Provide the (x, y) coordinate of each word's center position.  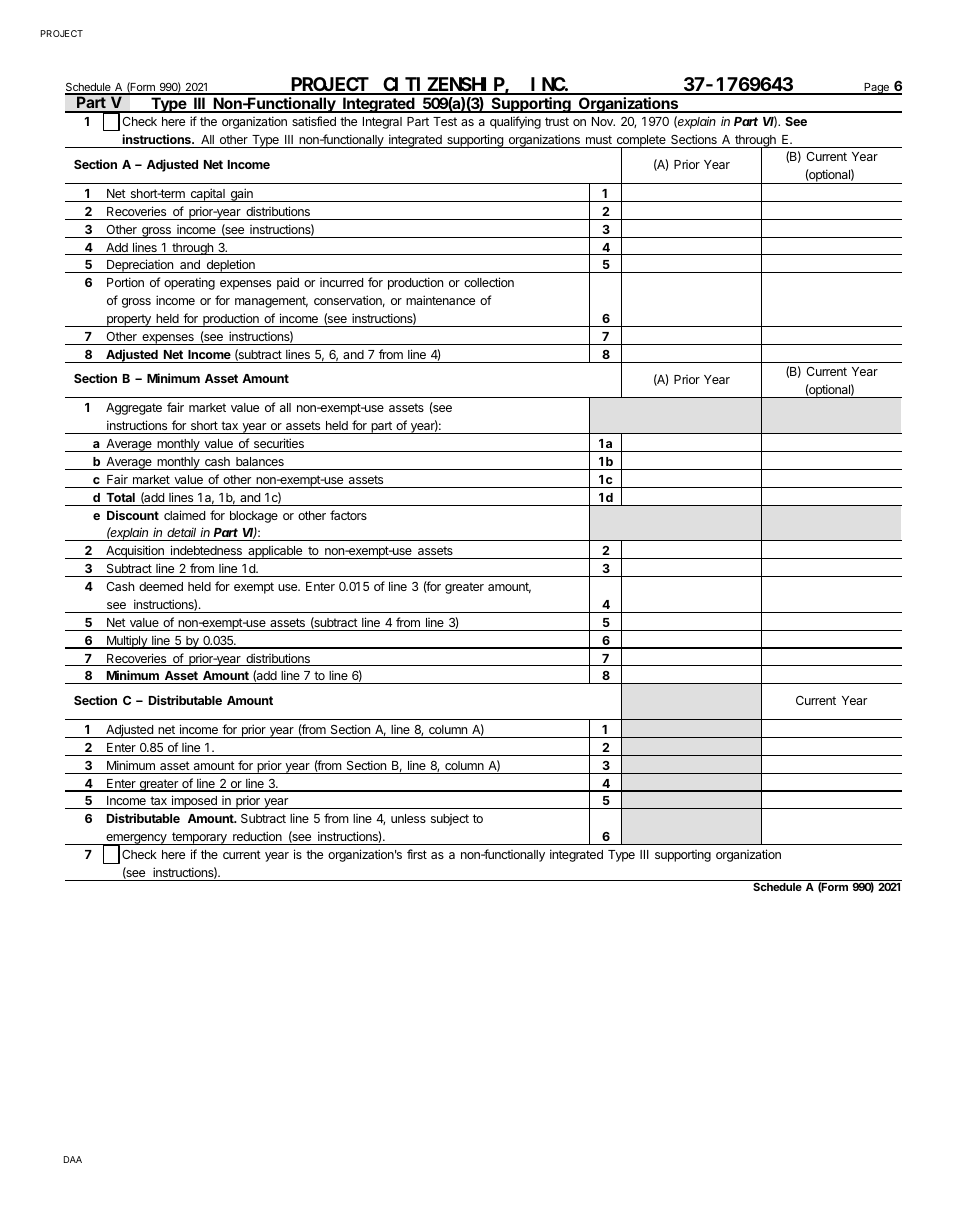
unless (408, 818)
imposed (194, 802)
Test (445, 121)
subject (450, 820)
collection (489, 282)
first (417, 854)
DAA (73, 1159)
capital (207, 195)
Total (120, 497)
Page (876, 89)
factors (348, 515)
